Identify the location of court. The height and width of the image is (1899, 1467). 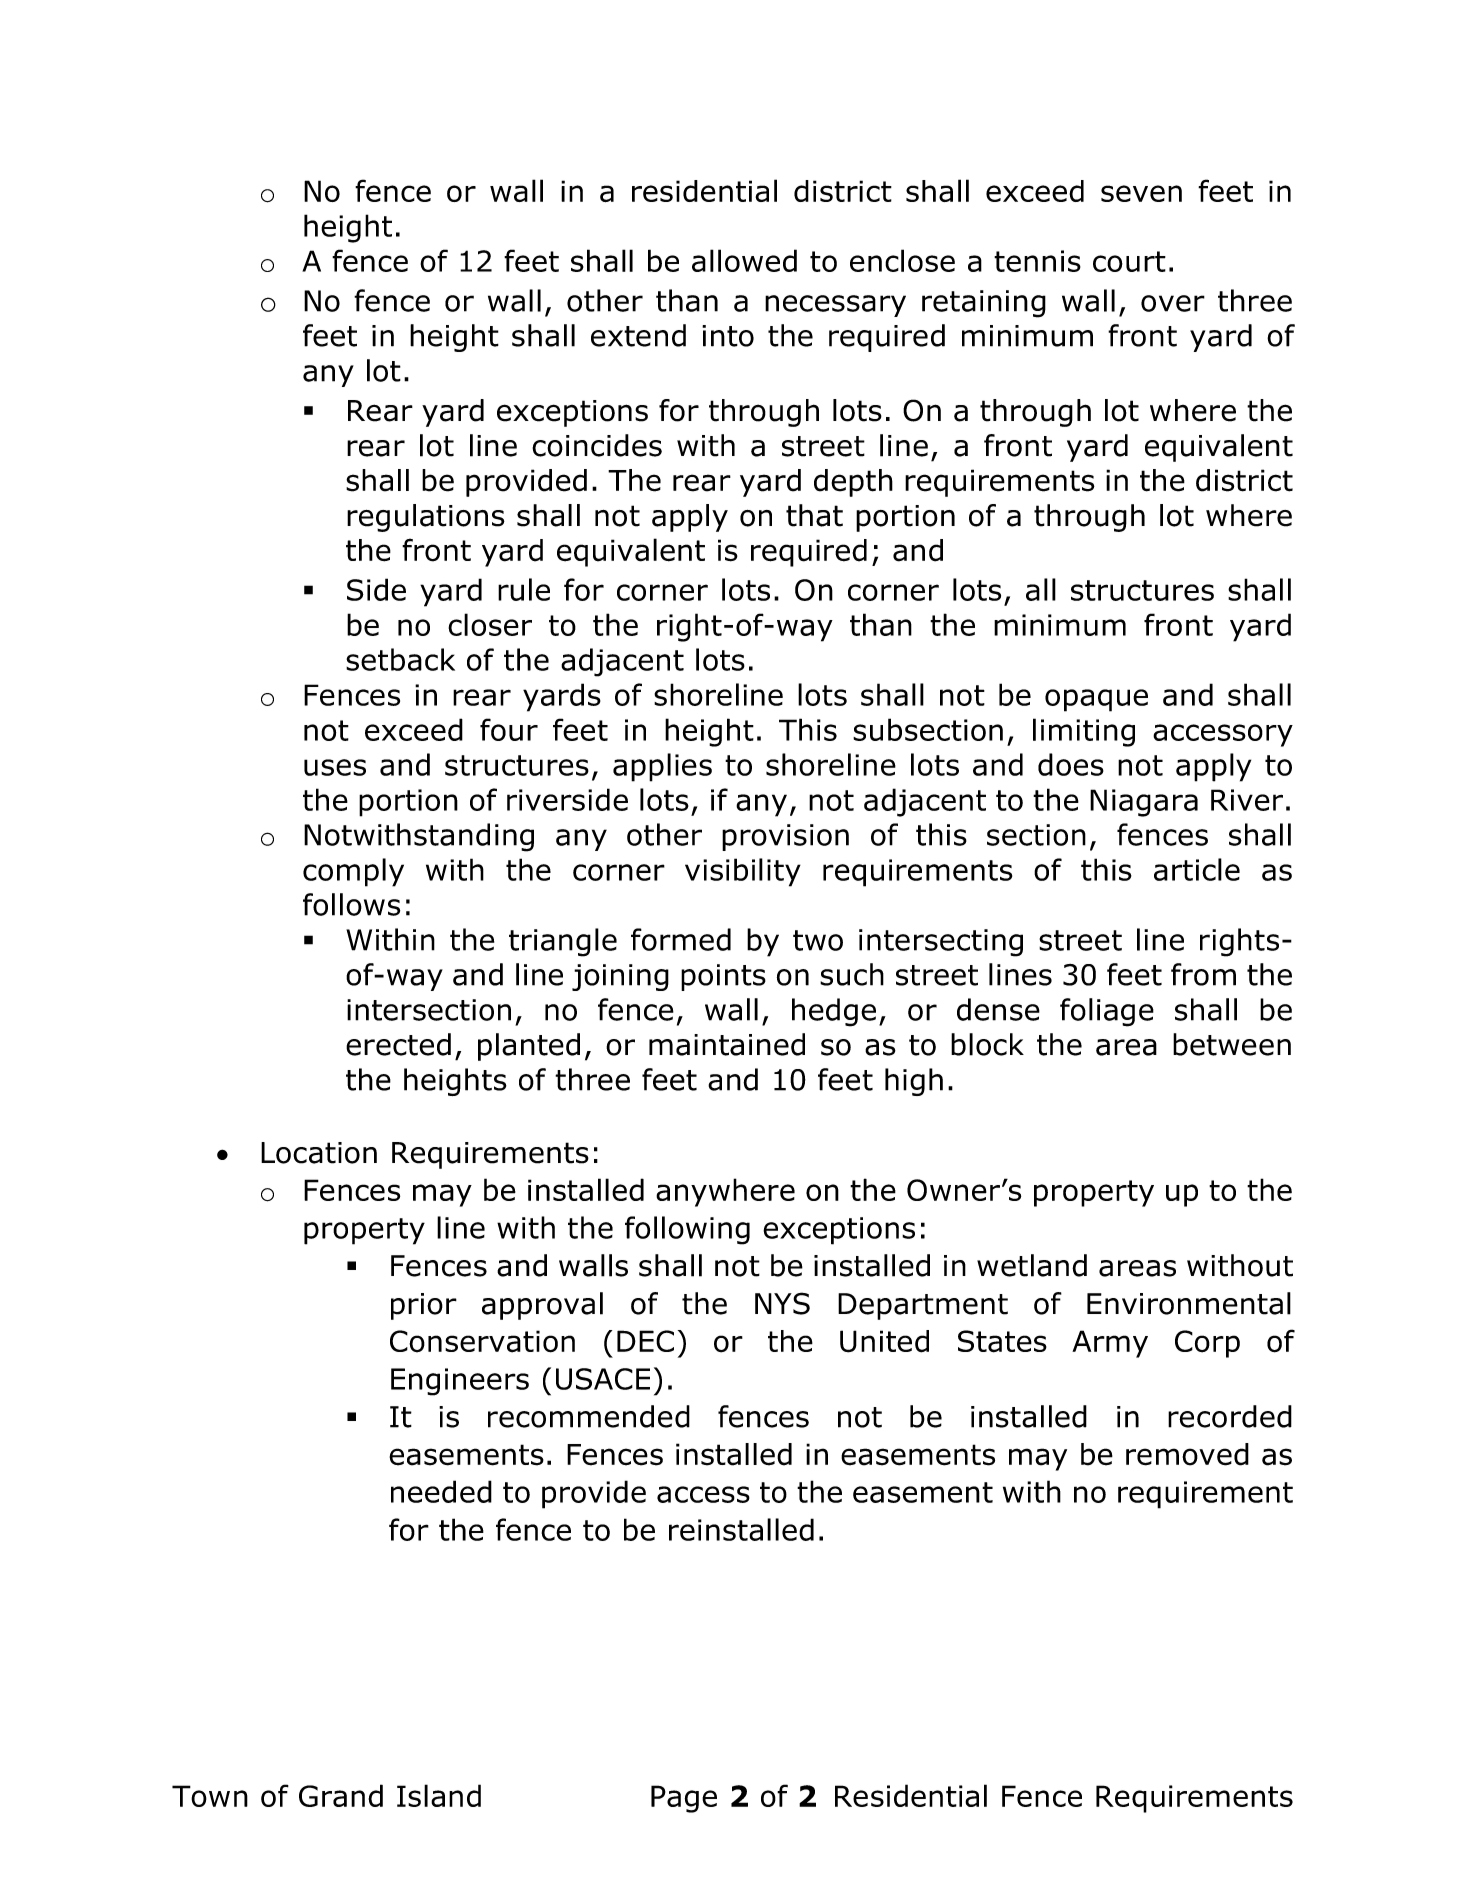
(1129, 261).
